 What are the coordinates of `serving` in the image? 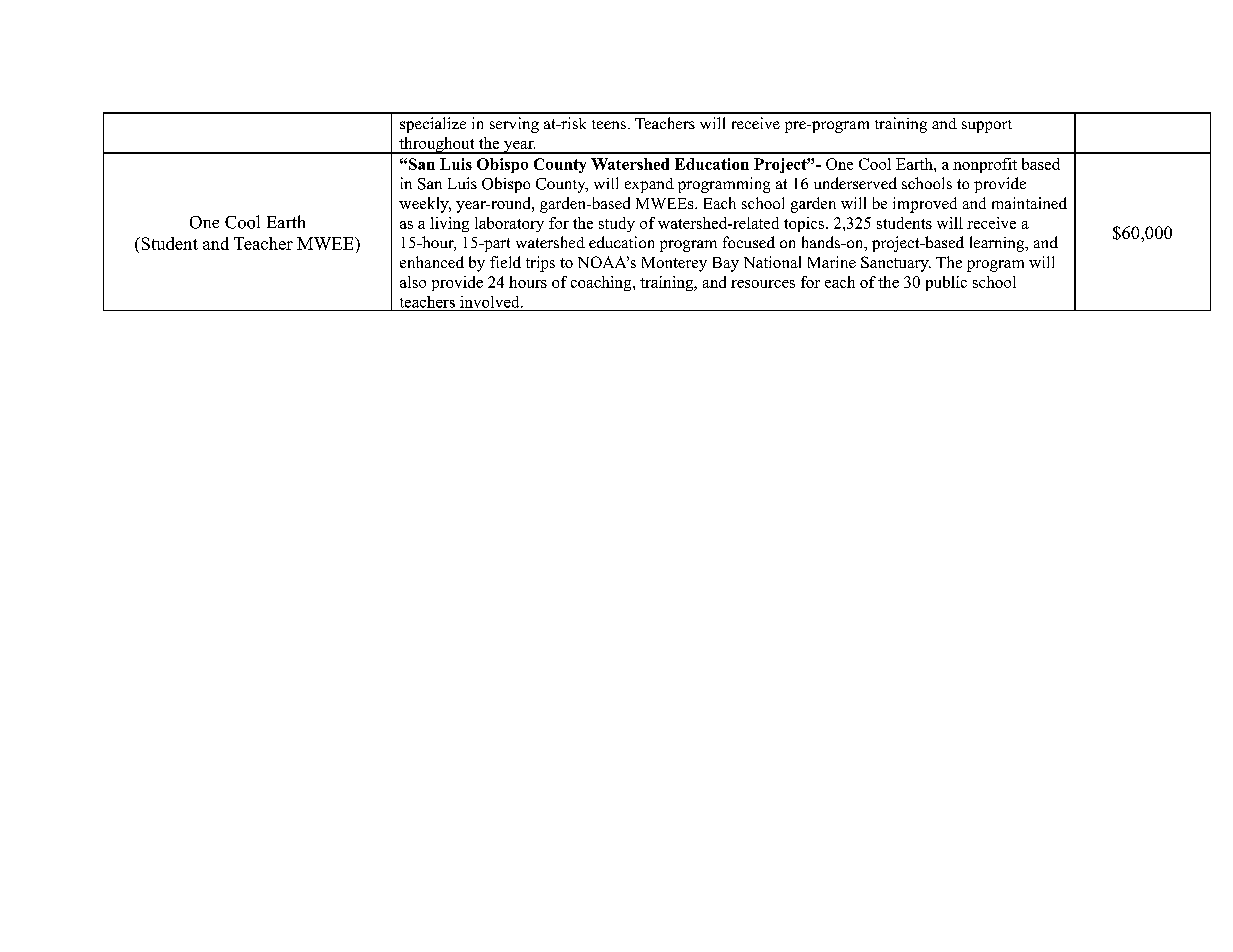 It's located at (514, 125).
